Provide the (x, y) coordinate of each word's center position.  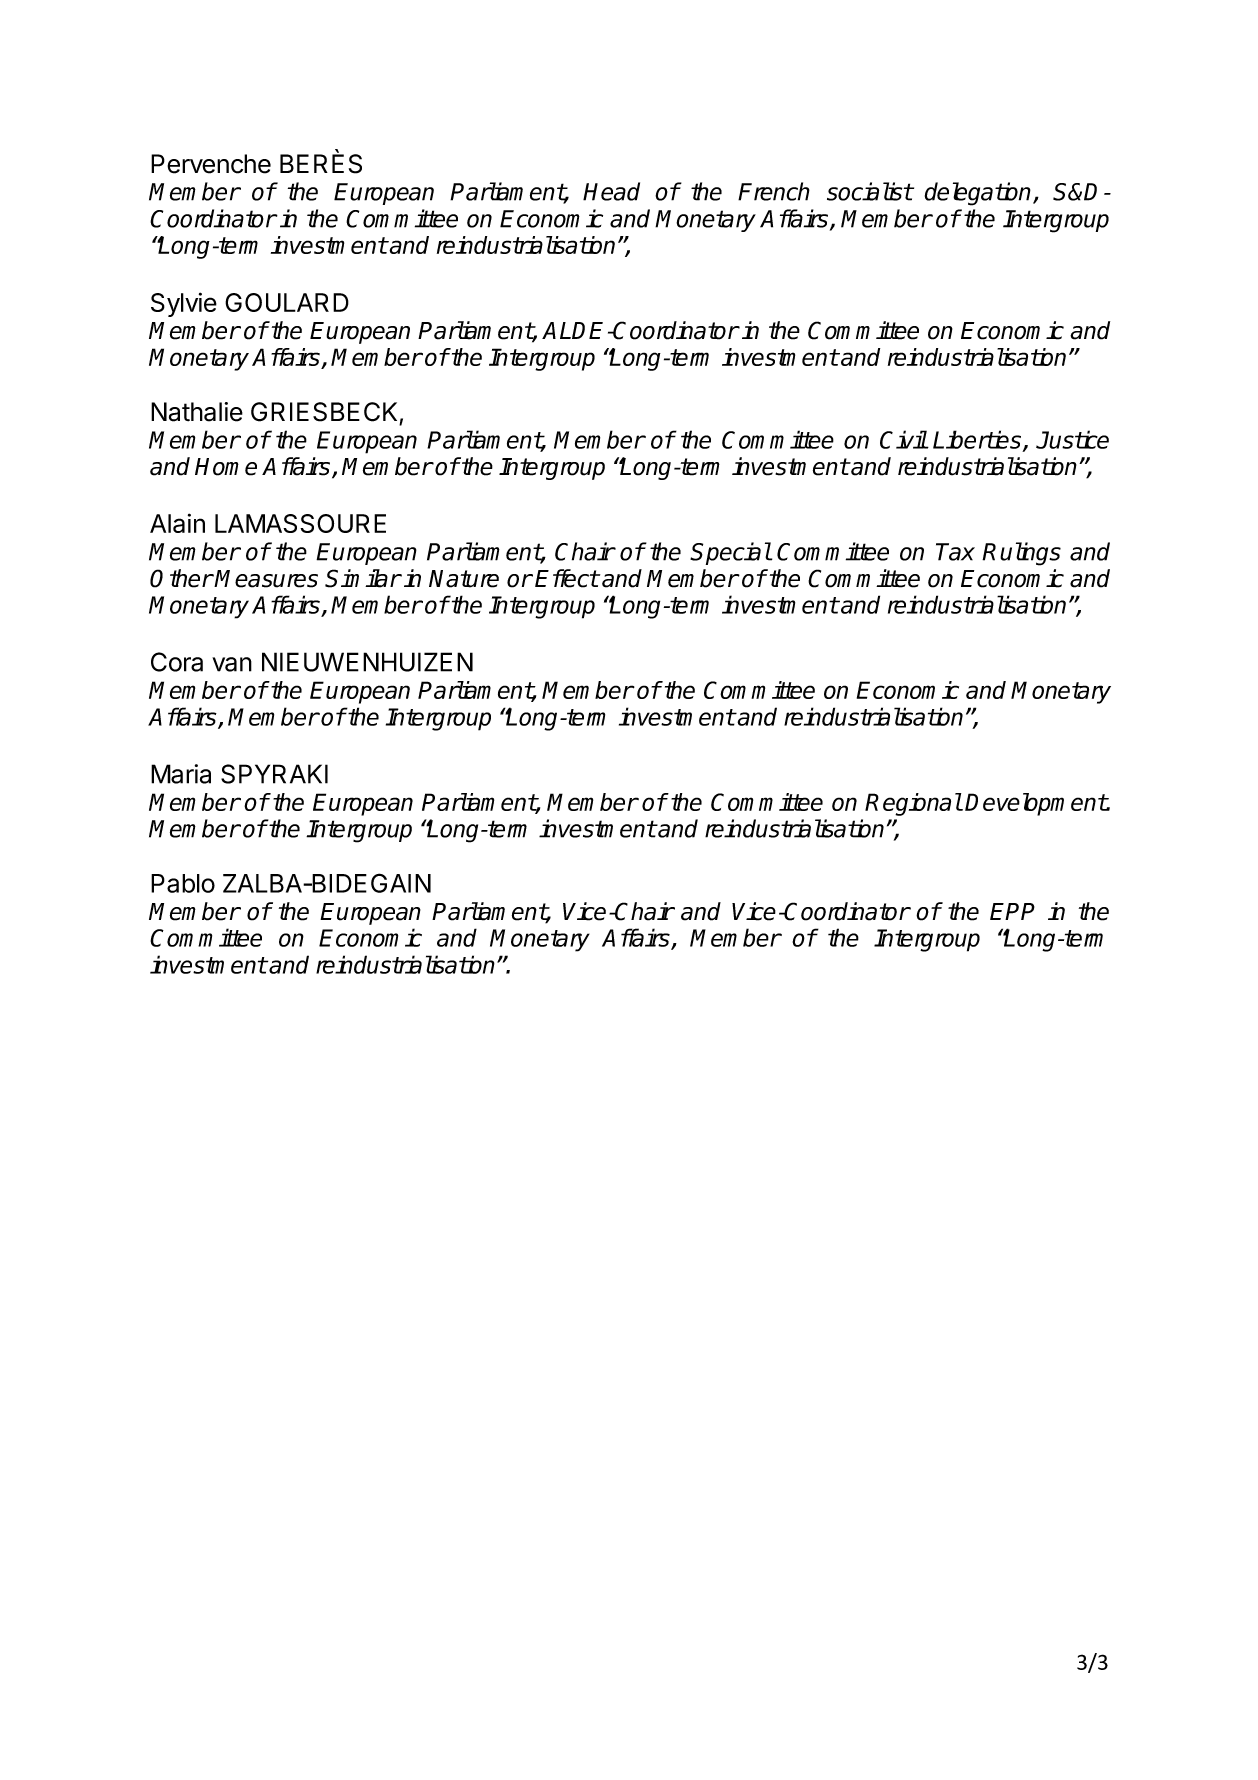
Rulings (1021, 554)
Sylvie (184, 304)
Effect (567, 578)
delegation (979, 194)
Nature (464, 579)
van (232, 664)
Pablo (183, 883)
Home (226, 467)
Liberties (978, 440)
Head (611, 191)
